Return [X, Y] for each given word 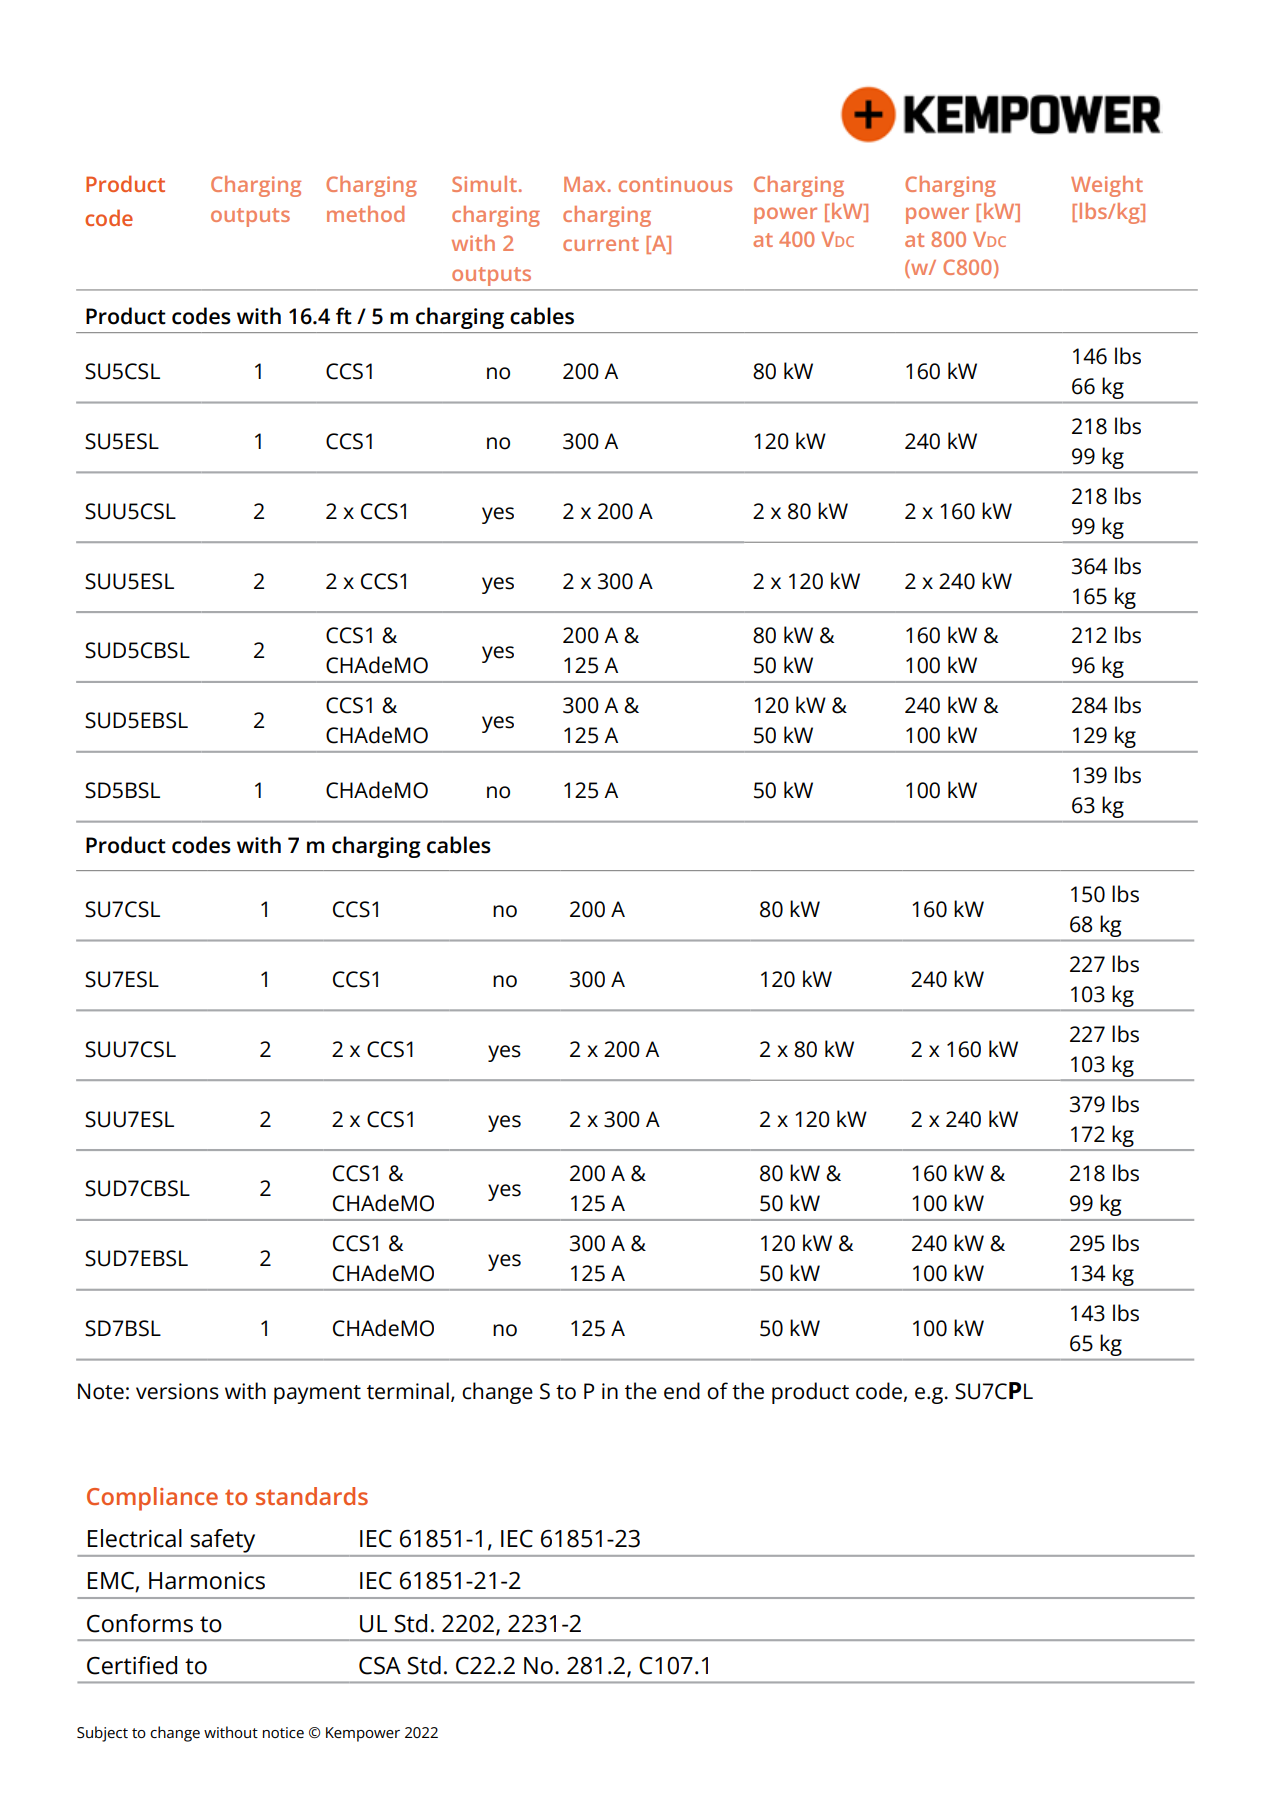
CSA [380, 1666]
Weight [1107, 186]
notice [283, 1732]
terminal [408, 1391]
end [682, 1391]
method [365, 214]
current [601, 244]
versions [177, 1391]
